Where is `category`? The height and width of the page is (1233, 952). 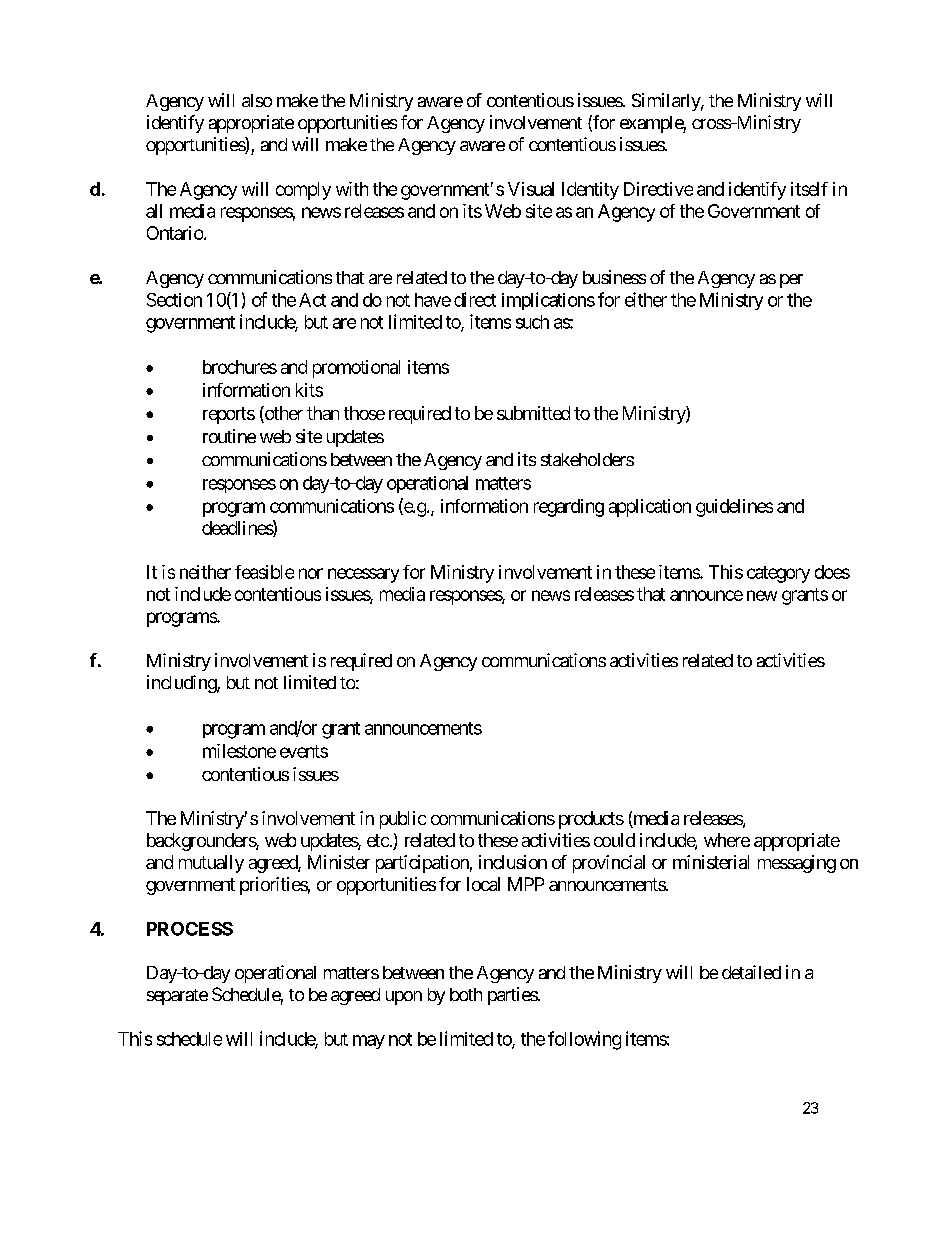 category is located at coordinates (778, 574).
